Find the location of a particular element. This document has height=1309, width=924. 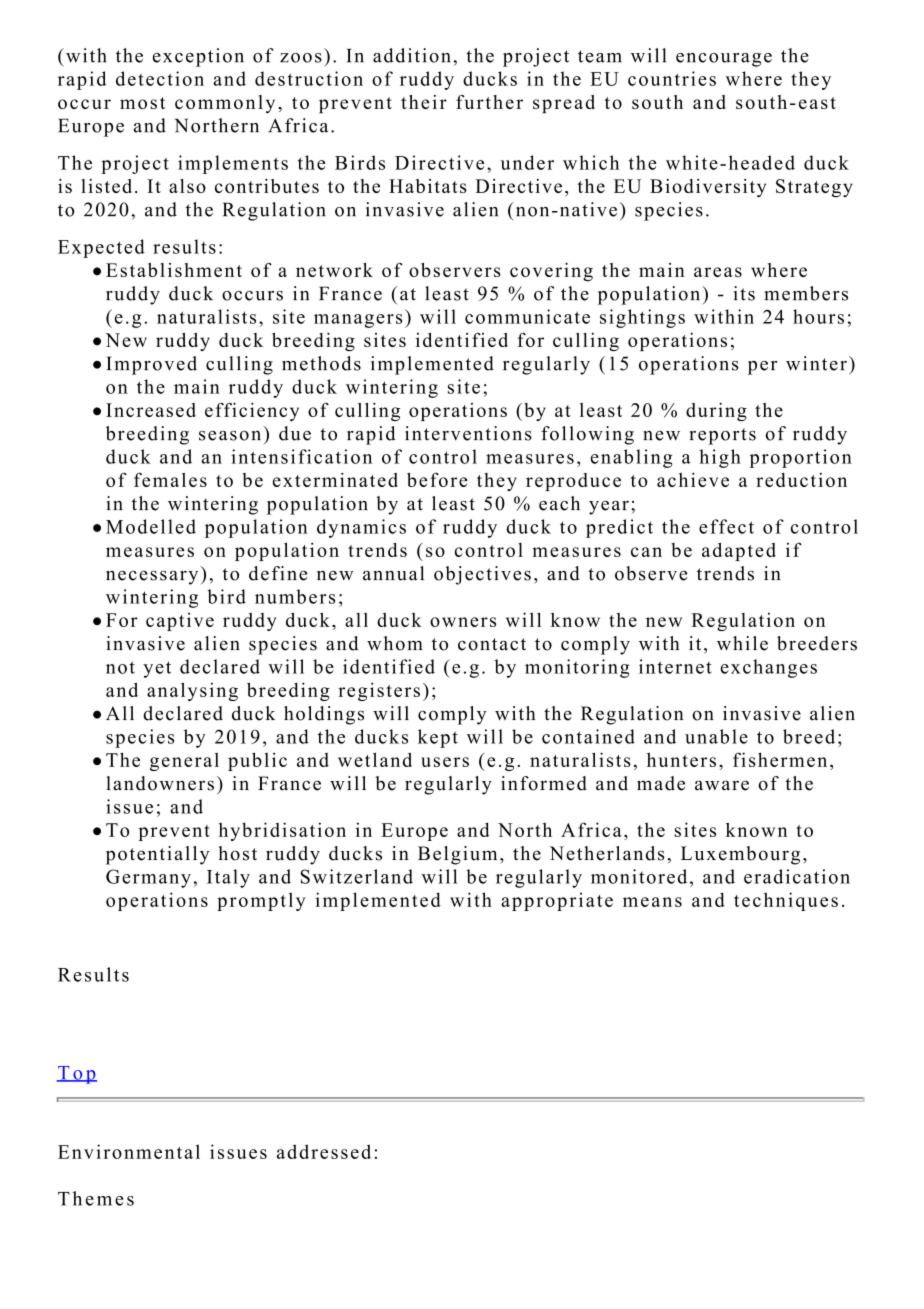

their is located at coordinates (424, 102).
